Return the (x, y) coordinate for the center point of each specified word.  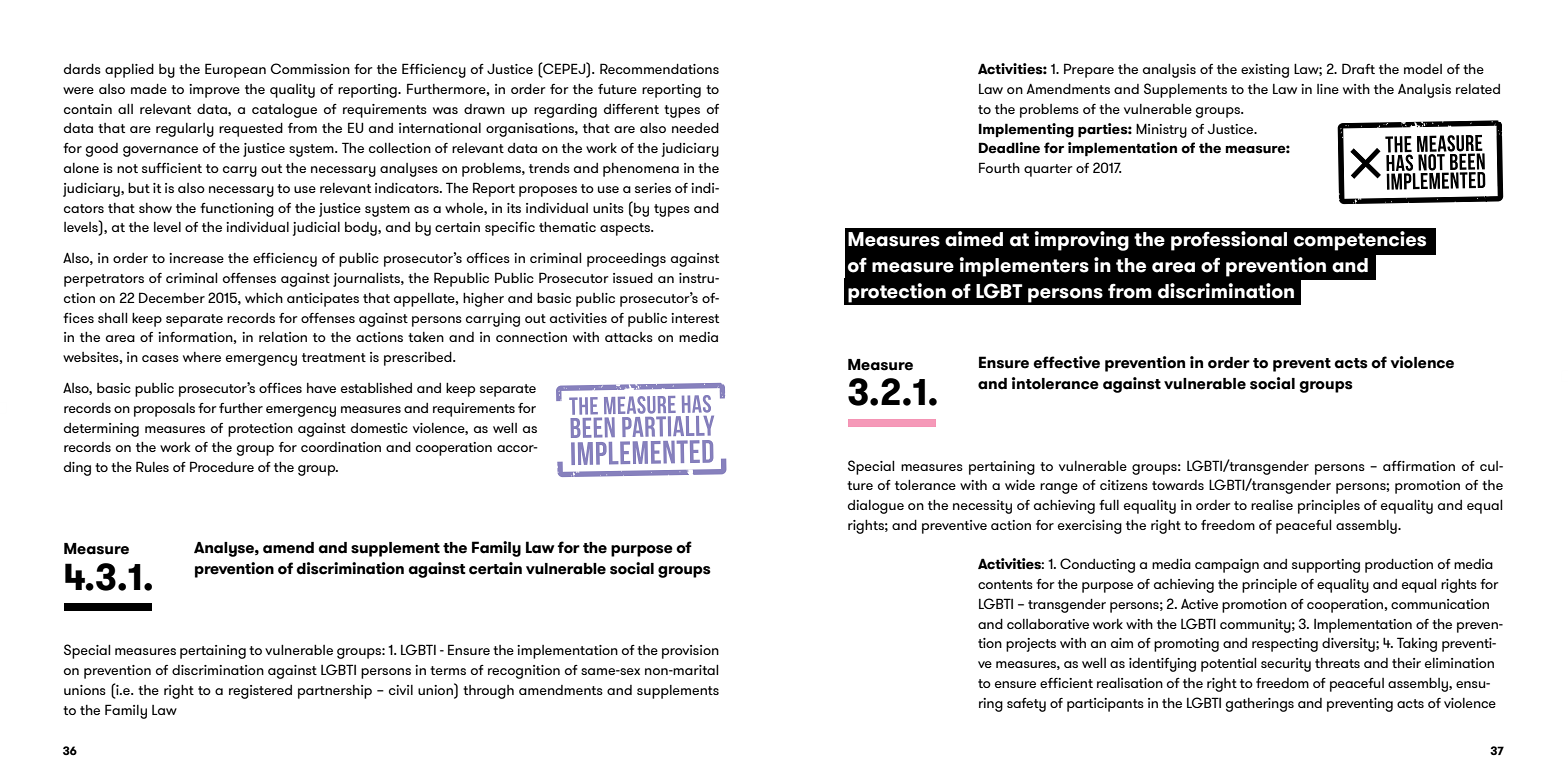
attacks (629, 337)
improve (214, 91)
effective (1066, 362)
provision (690, 652)
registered (260, 692)
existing (1265, 71)
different (631, 109)
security (1286, 665)
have (321, 388)
